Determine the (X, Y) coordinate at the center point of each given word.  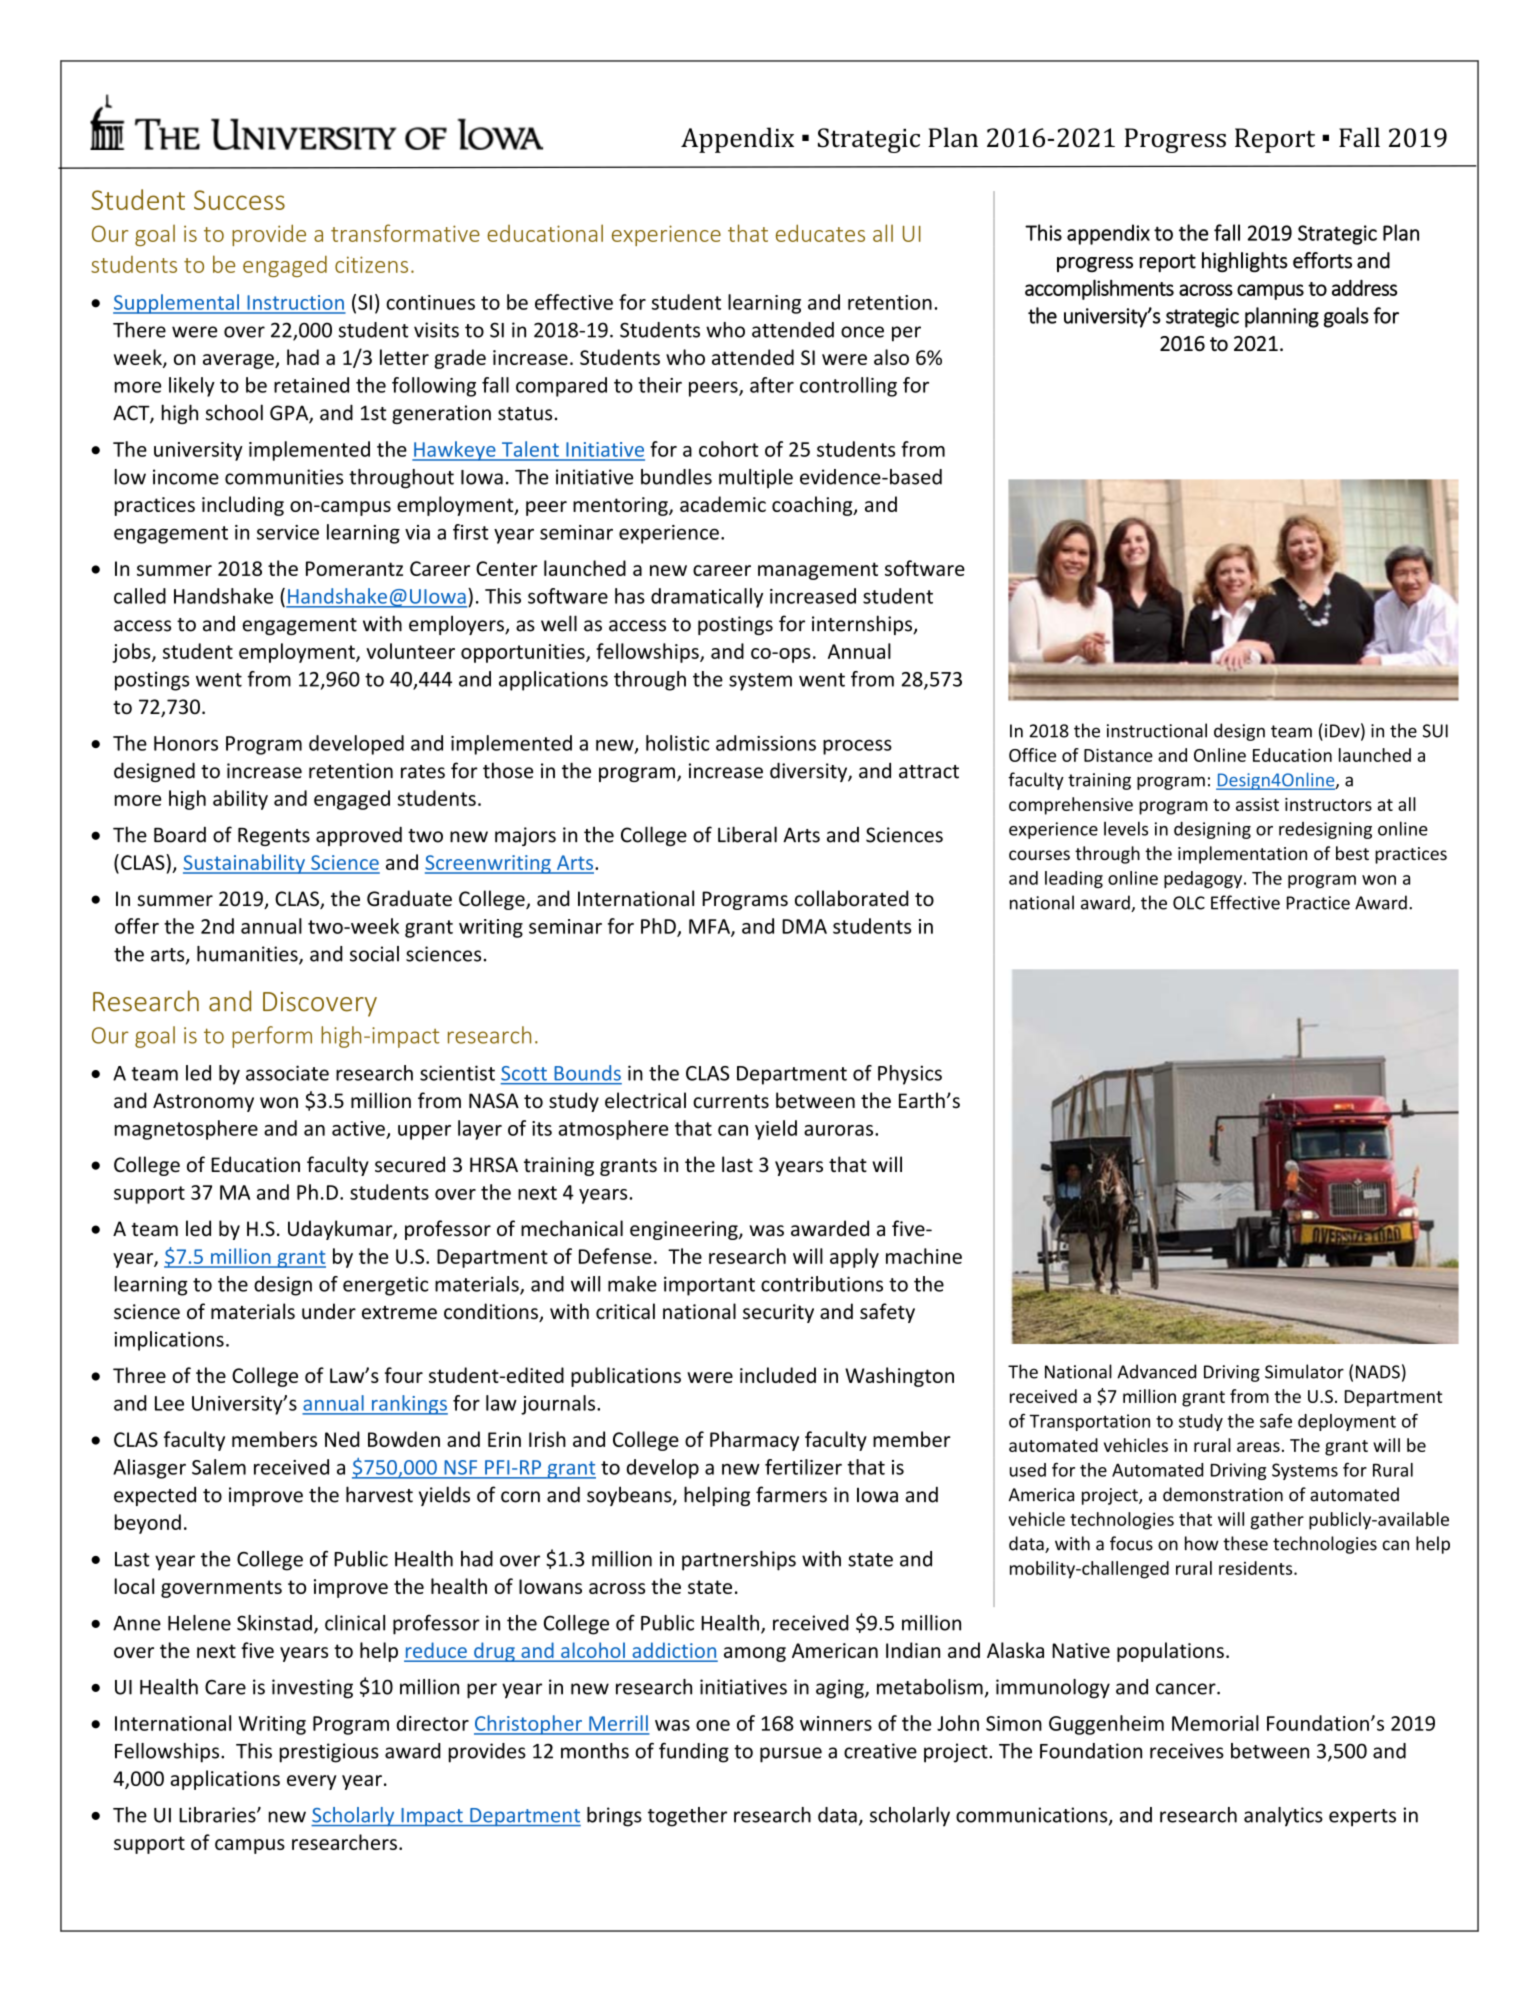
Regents (274, 837)
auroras (838, 1130)
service (288, 532)
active (358, 1128)
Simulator (1304, 1371)
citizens (371, 264)
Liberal (747, 834)
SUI (1435, 731)
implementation (1242, 855)
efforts (1322, 260)
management (818, 571)
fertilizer (803, 1467)
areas (1258, 1447)
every (311, 1782)
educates (820, 233)
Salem (219, 1467)
